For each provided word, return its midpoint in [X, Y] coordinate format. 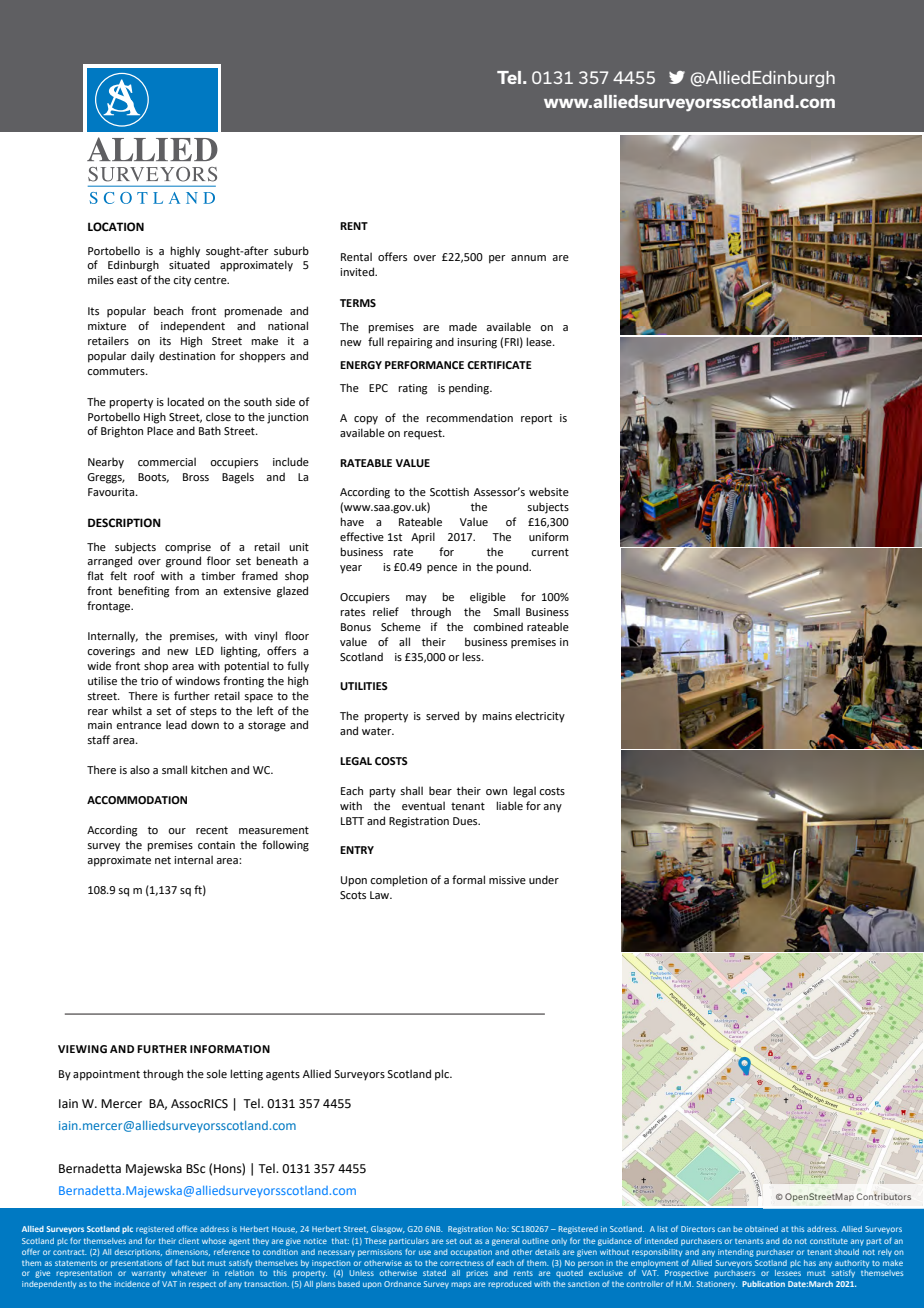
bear [440, 790]
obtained [761, 1229]
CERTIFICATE [499, 365]
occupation [471, 1253]
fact [182, 1263]
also [140, 769]
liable [509, 805]
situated [189, 264]
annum [528, 258]
